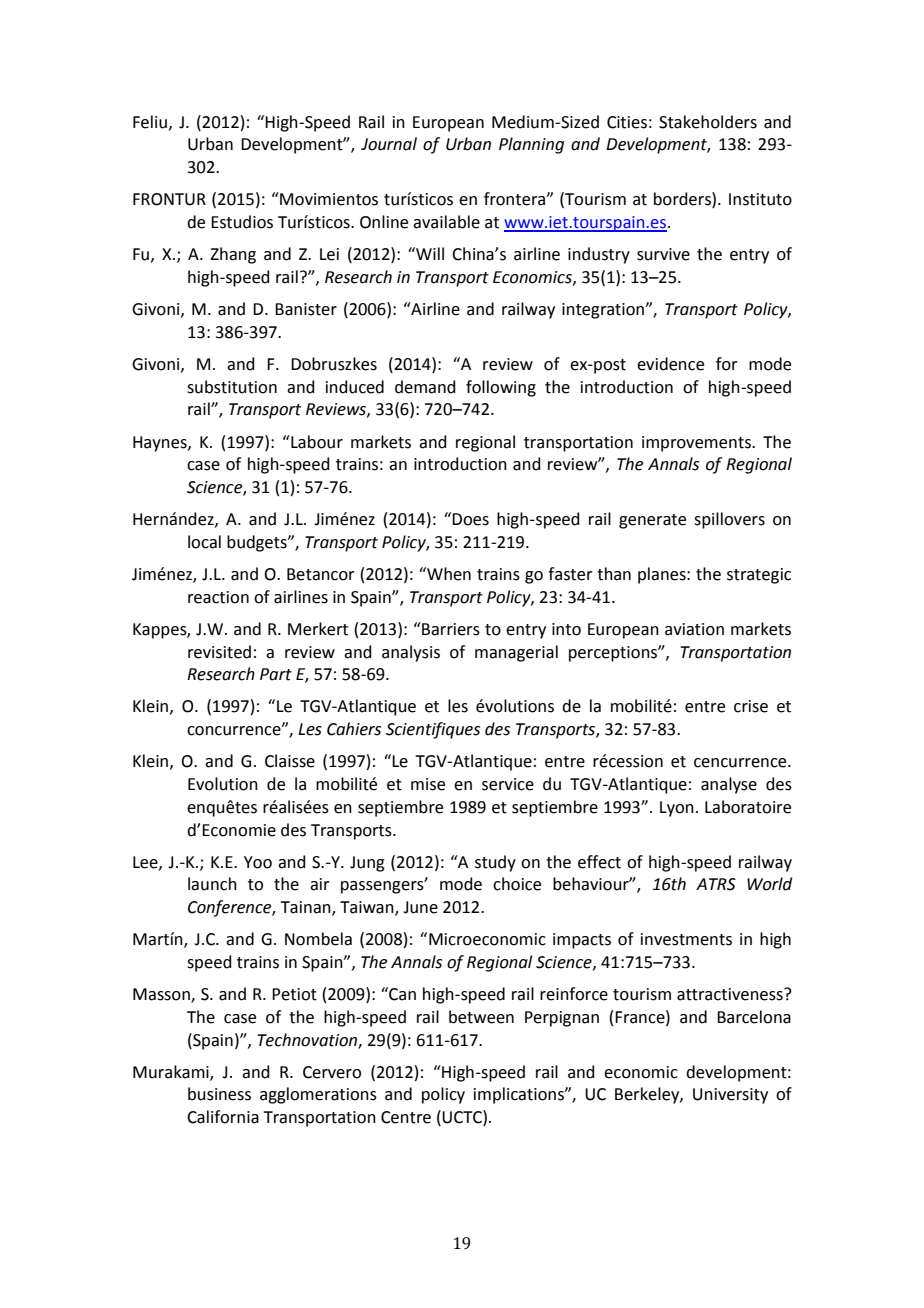  Describe the element at coordinates (450, 629) in the page. I see `Barriers` at that location.
